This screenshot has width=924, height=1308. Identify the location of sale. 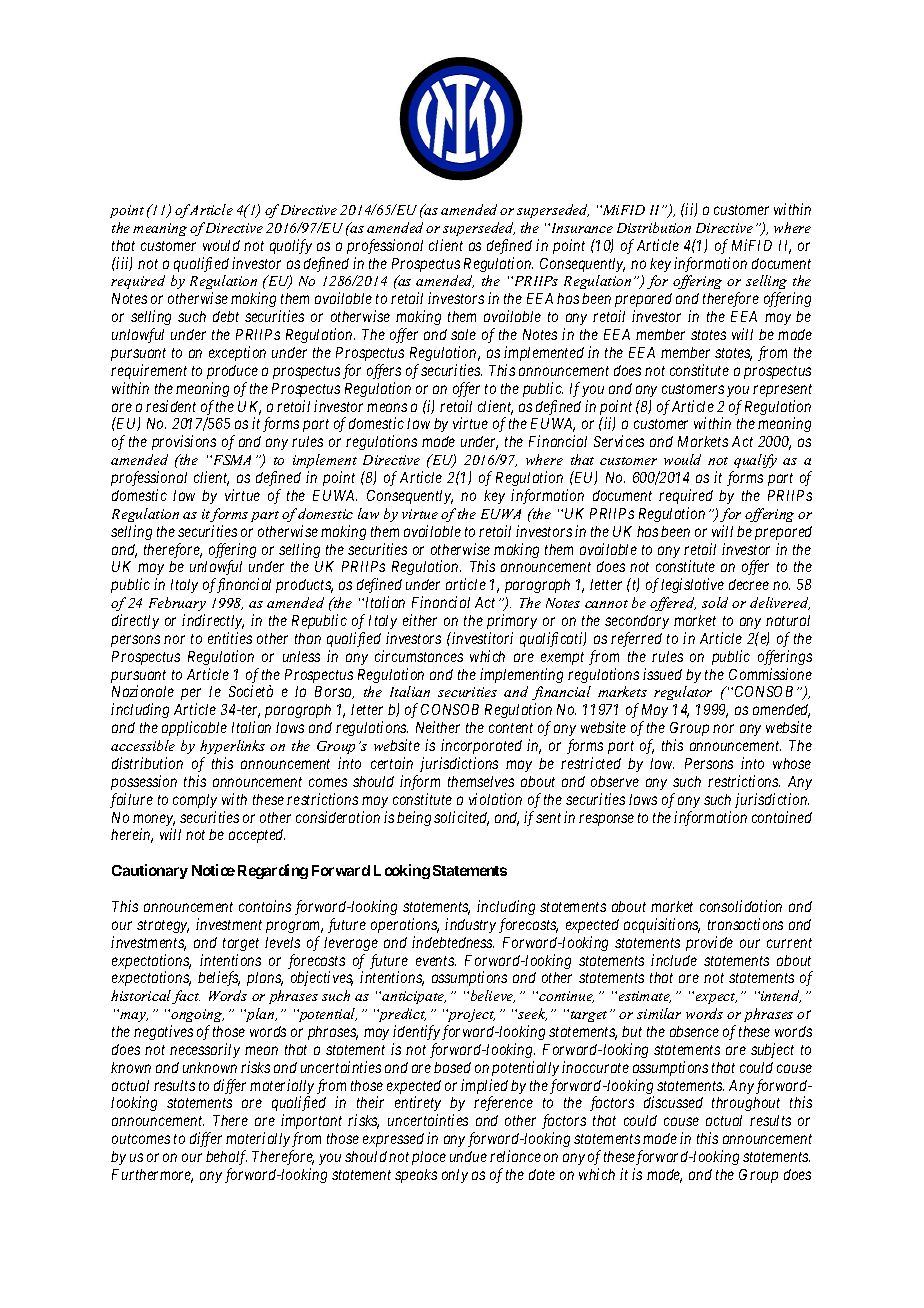
(463, 334).
